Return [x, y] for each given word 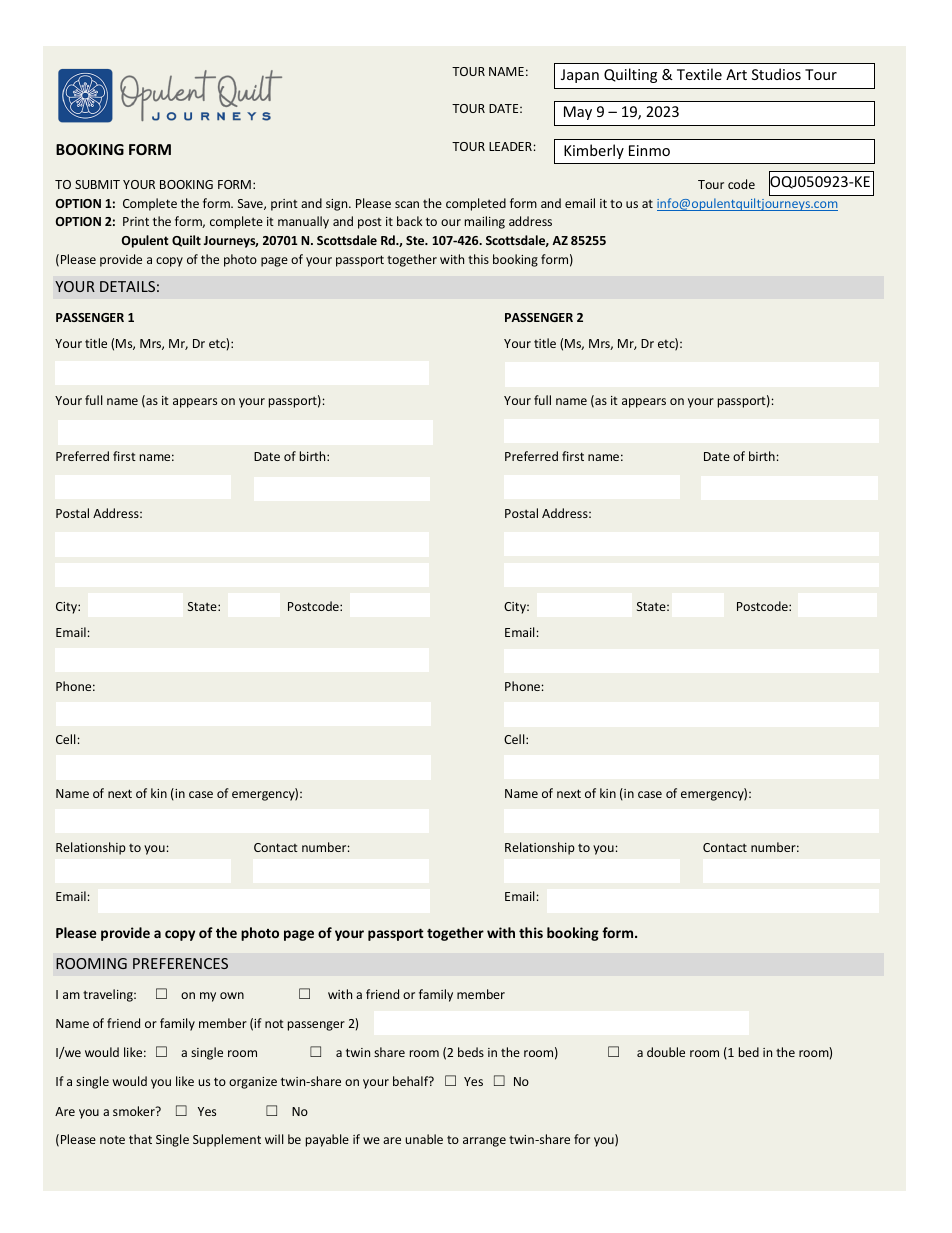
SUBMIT [97, 184]
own [232, 995]
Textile [699, 74]
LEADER [510, 146]
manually [303, 222]
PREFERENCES [180, 963]
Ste [416, 240]
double [666, 1052]
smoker [135, 1111]
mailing [485, 222]
